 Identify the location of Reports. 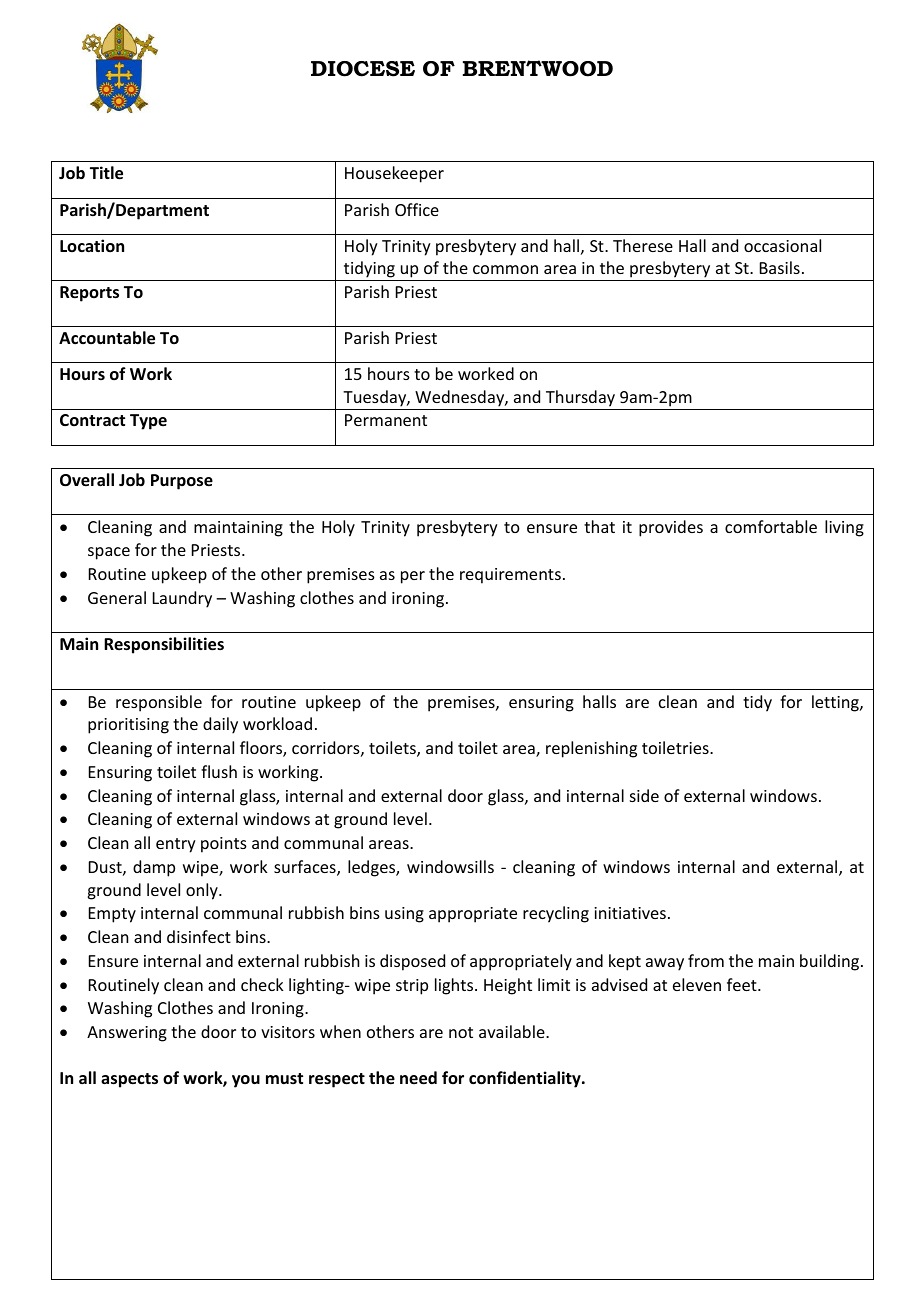
(89, 294).
